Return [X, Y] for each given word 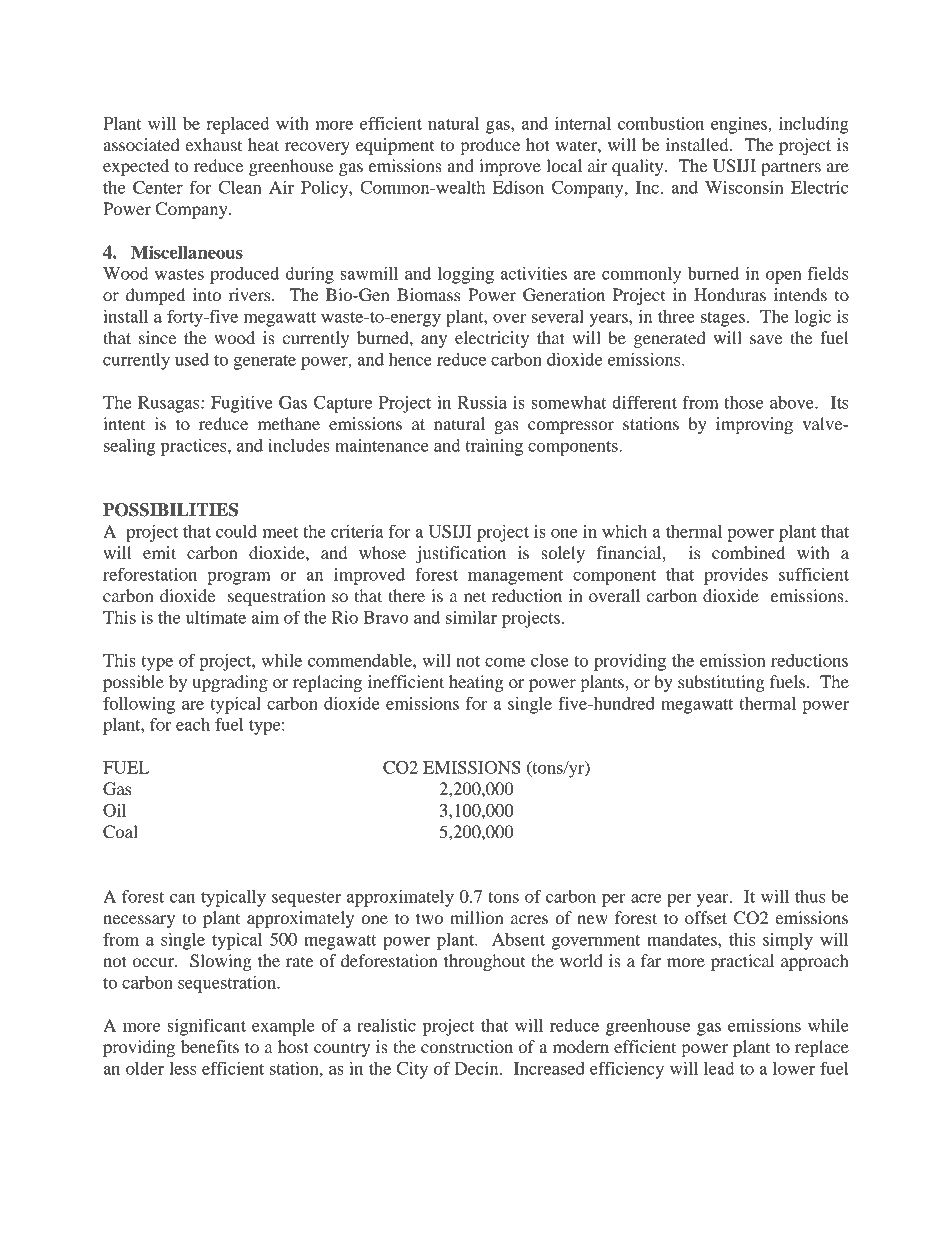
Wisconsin [744, 187]
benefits [210, 1046]
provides [736, 576]
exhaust [213, 144]
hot [538, 144]
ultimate [216, 617]
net [475, 596]
